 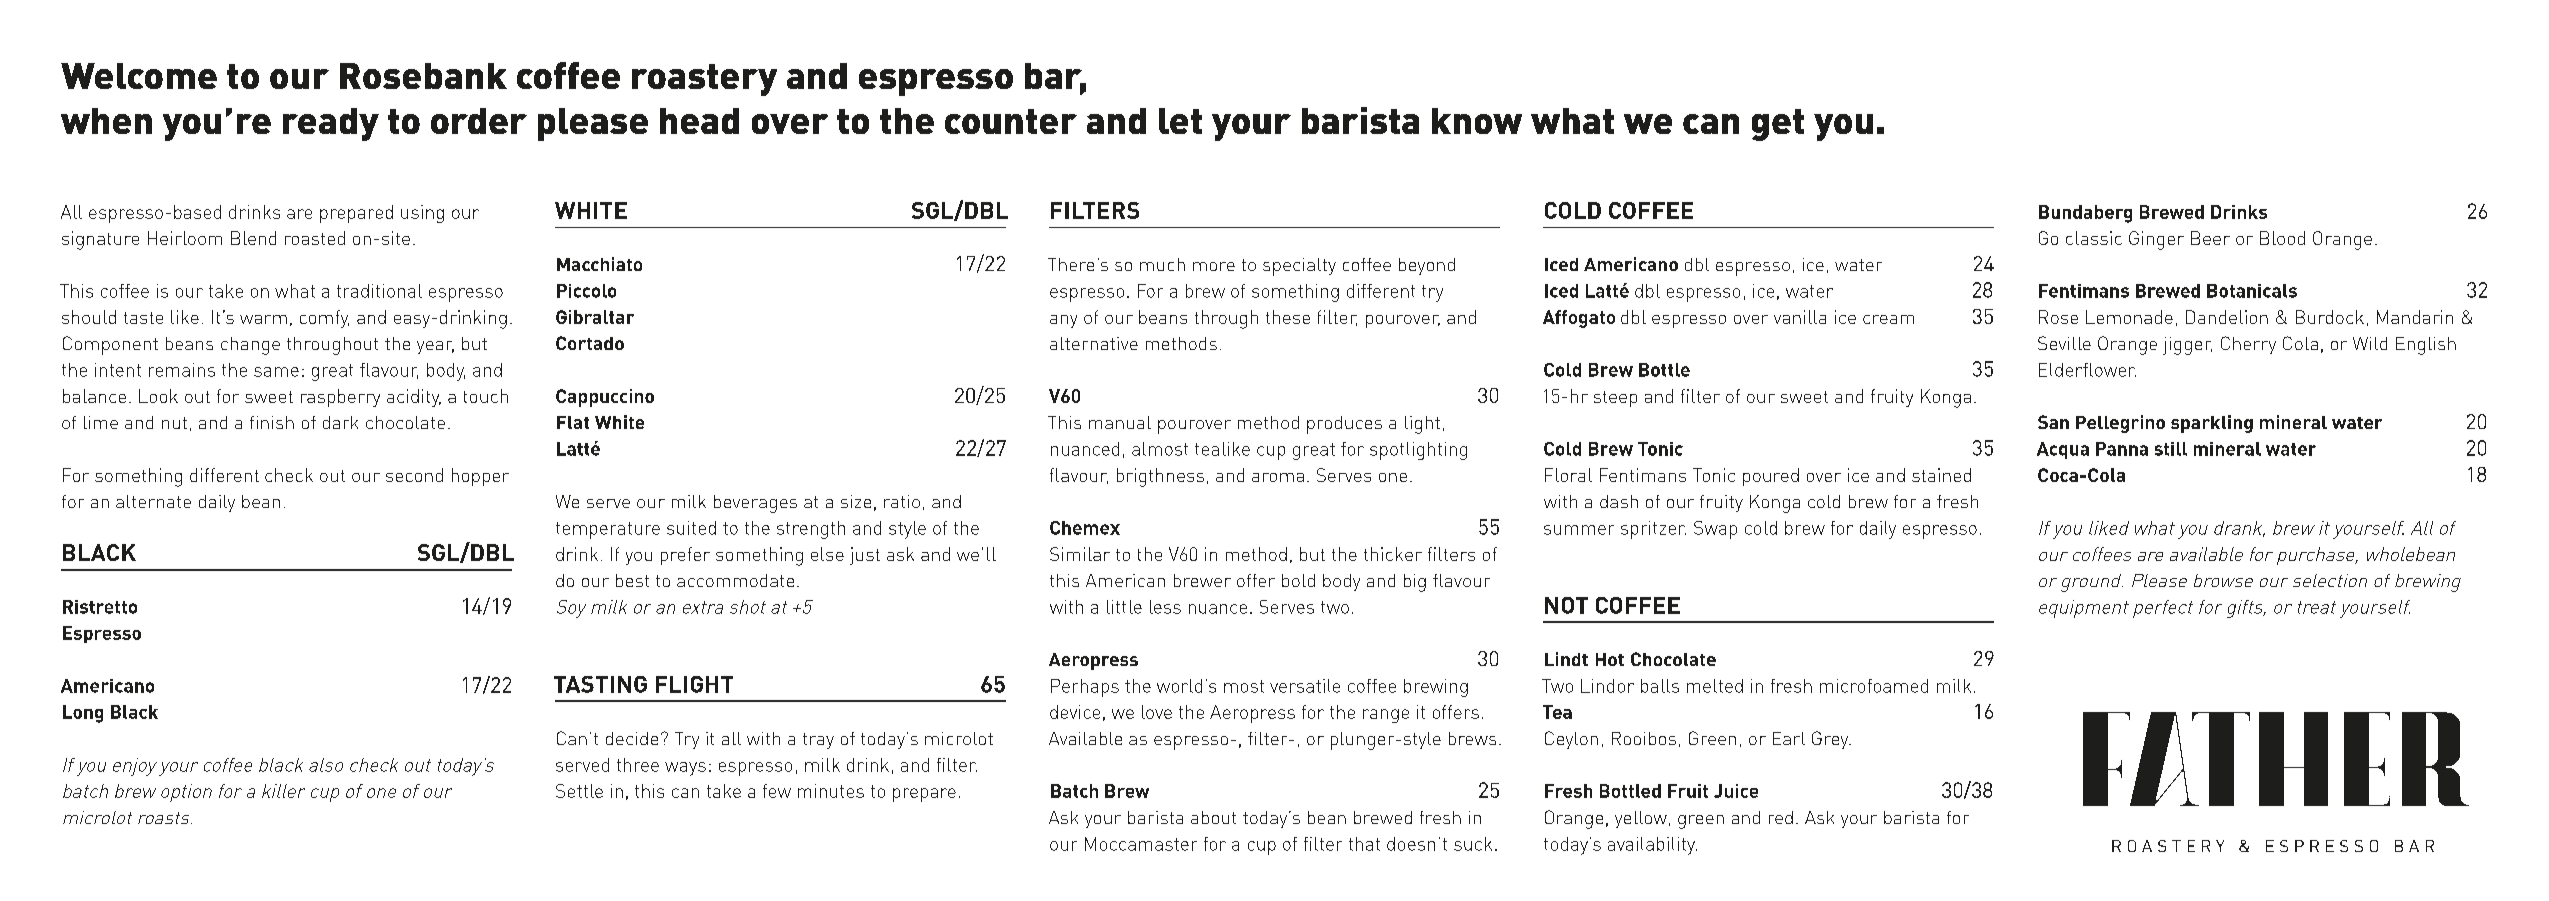 I want to click on about, so click(x=1213, y=817).
